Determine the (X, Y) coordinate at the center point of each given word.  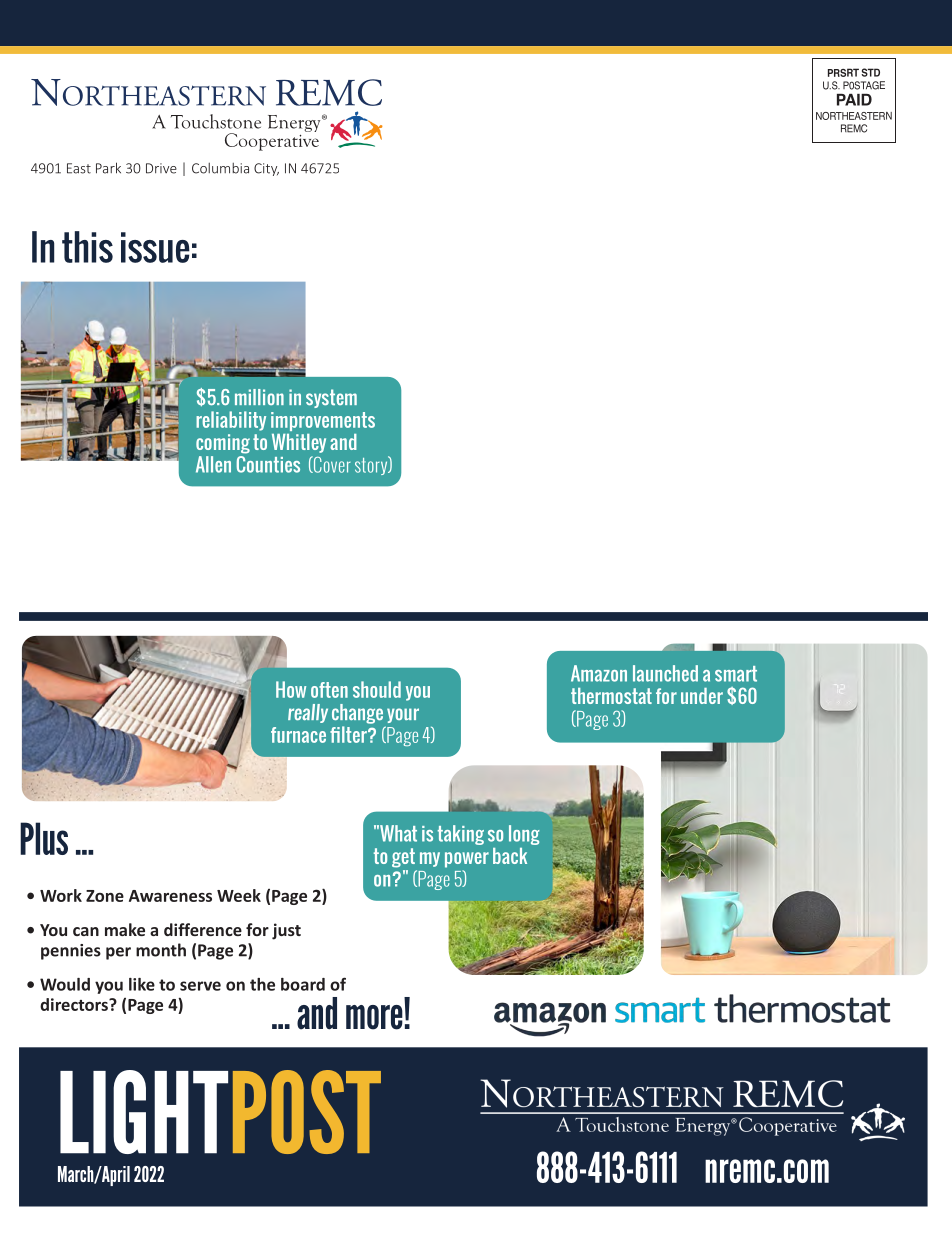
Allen (213, 464)
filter (349, 734)
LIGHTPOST (220, 1112)
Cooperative (272, 141)
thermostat (611, 696)
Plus (44, 838)
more (374, 1017)
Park (108, 168)
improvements (323, 421)
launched (665, 673)
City (266, 169)
